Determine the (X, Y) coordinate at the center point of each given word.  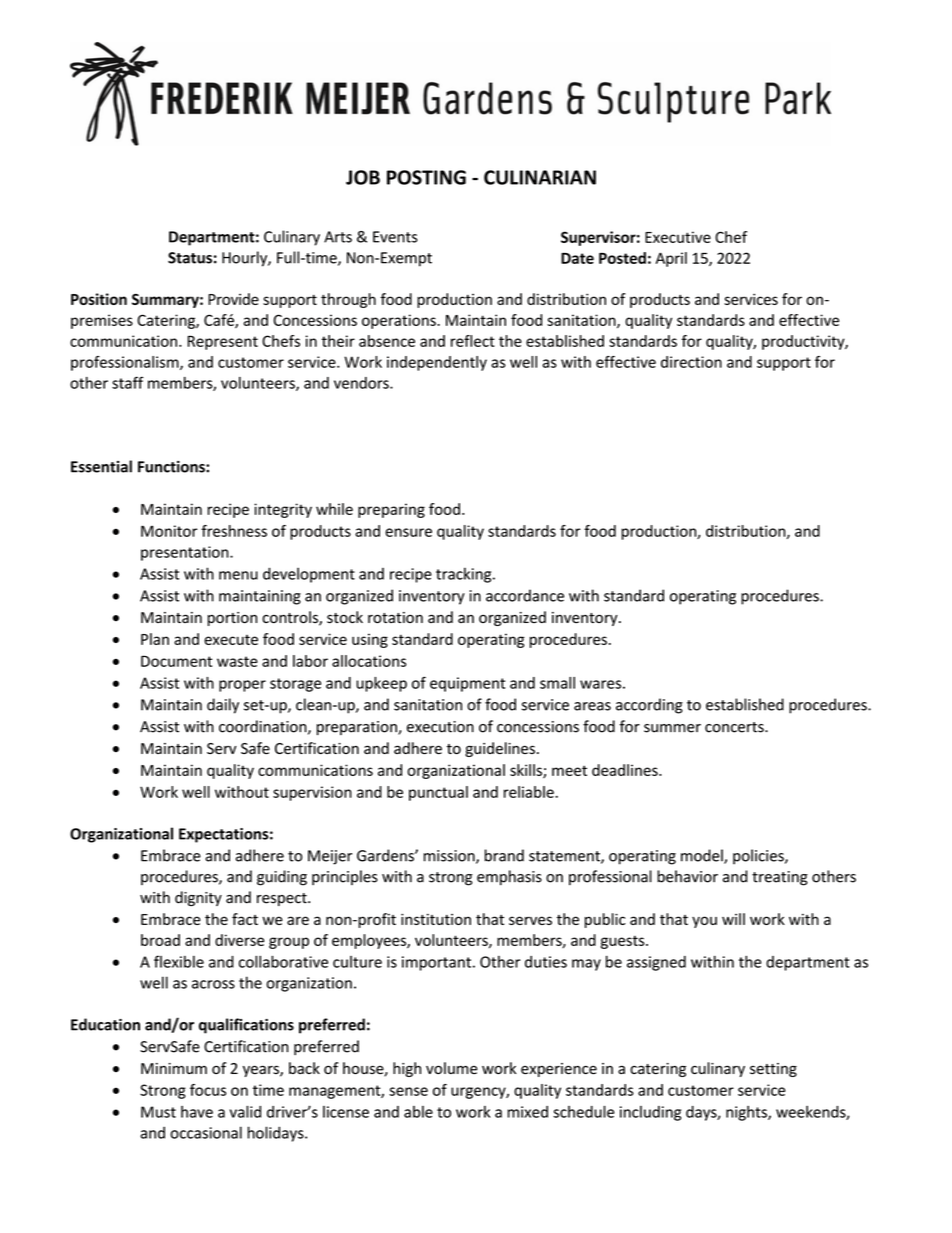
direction (691, 362)
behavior (687, 876)
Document (176, 661)
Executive (678, 237)
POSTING (426, 177)
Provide (233, 299)
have (197, 1112)
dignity (198, 898)
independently (437, 363)
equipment (467, 684)
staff (128, 382)
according (649, 706)
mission (450, 857)
